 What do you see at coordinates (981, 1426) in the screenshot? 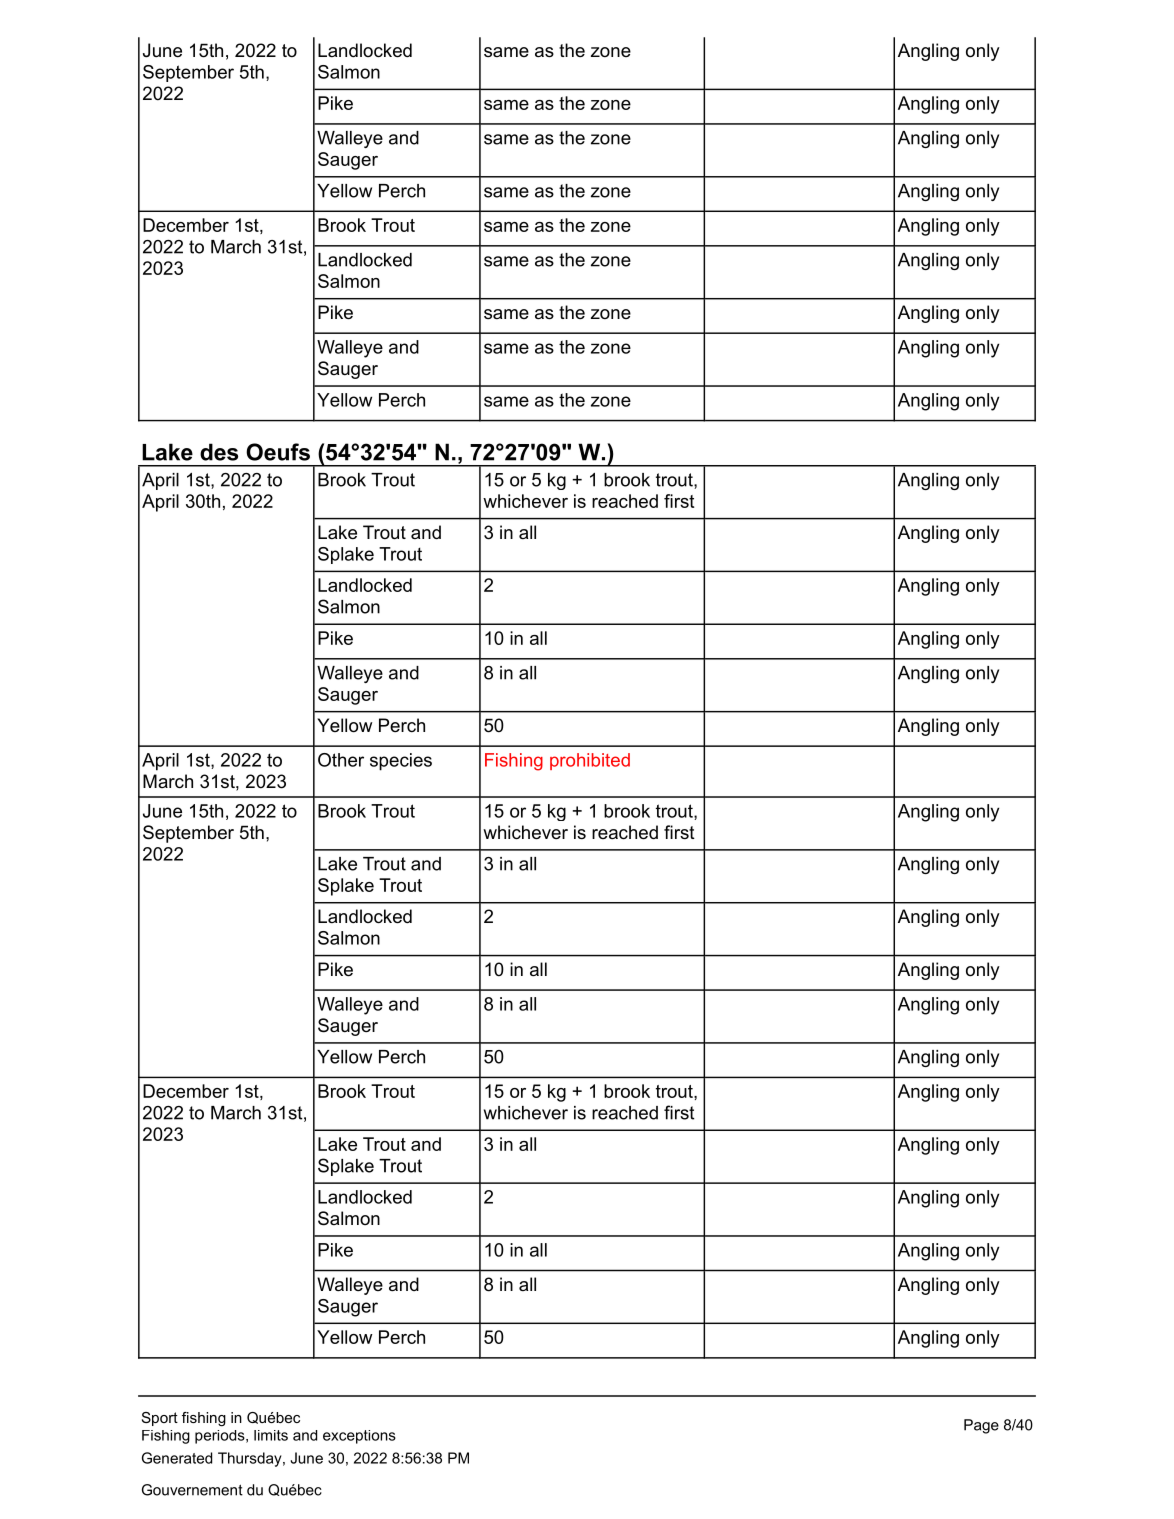
I see `Page` at bounding box center [981, 1426].
